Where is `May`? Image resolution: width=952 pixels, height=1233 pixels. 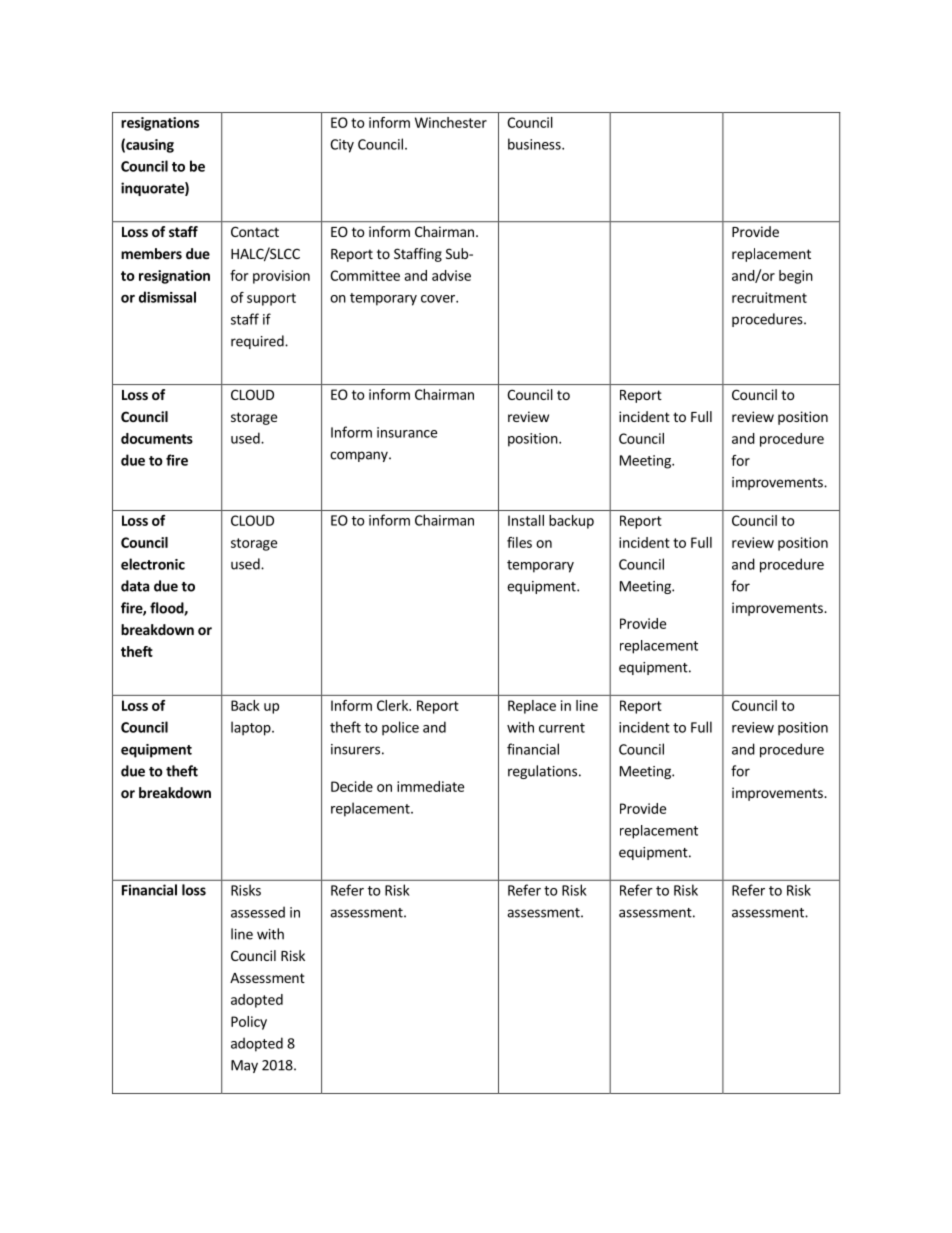
May is located at coordinates (244, 1066).
